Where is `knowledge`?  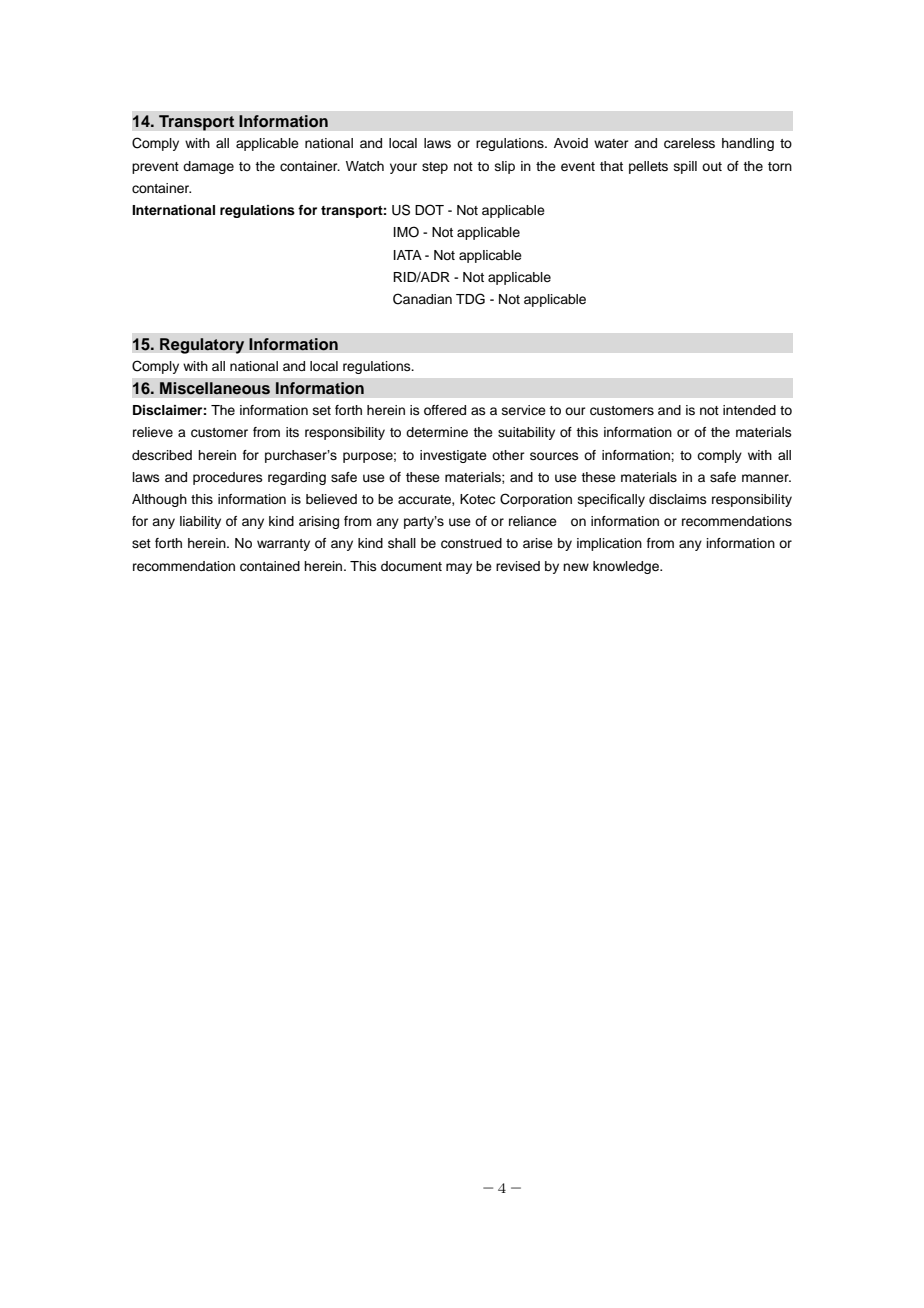
knowledge is located at coordinates (627, 567).
